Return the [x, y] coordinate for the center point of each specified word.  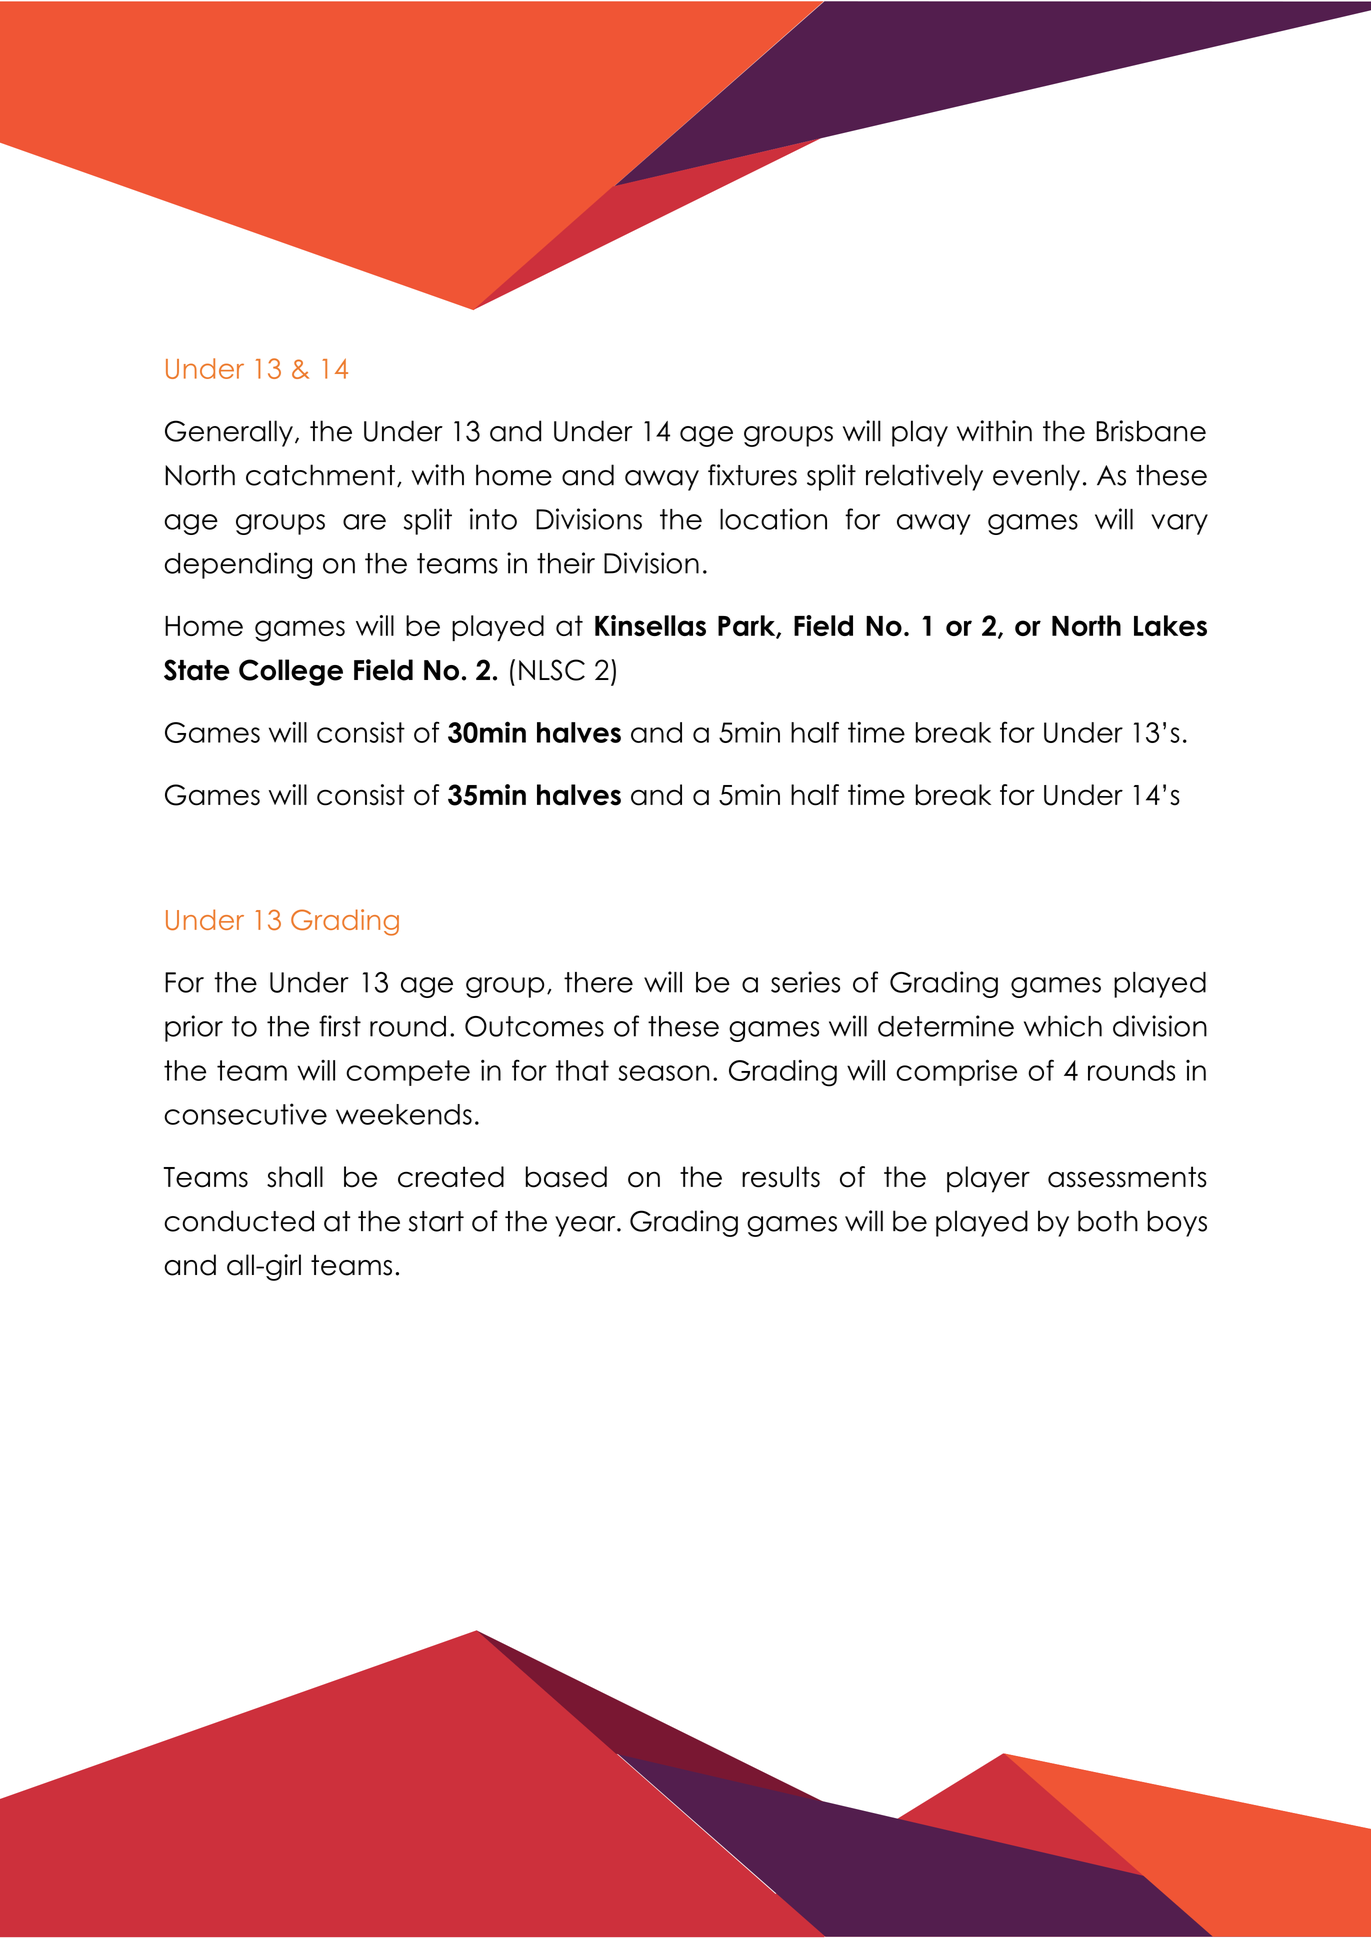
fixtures [752, 475]
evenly [1036, 477]
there [598, 982]
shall [295, 1177]
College [291, 672]
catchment [320, 475]
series [805, 982]
